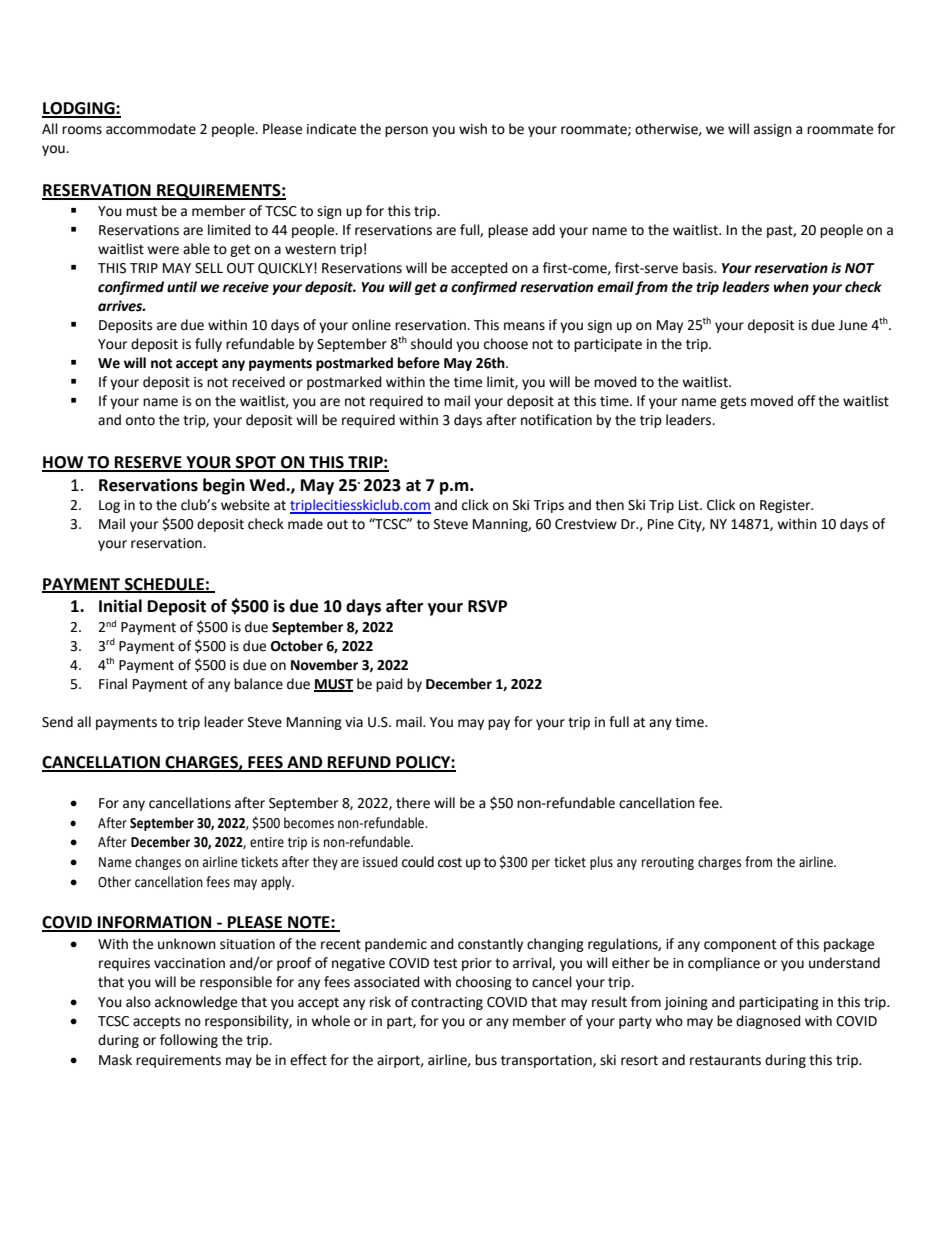  I want to click on basis, so click(699, 268).
